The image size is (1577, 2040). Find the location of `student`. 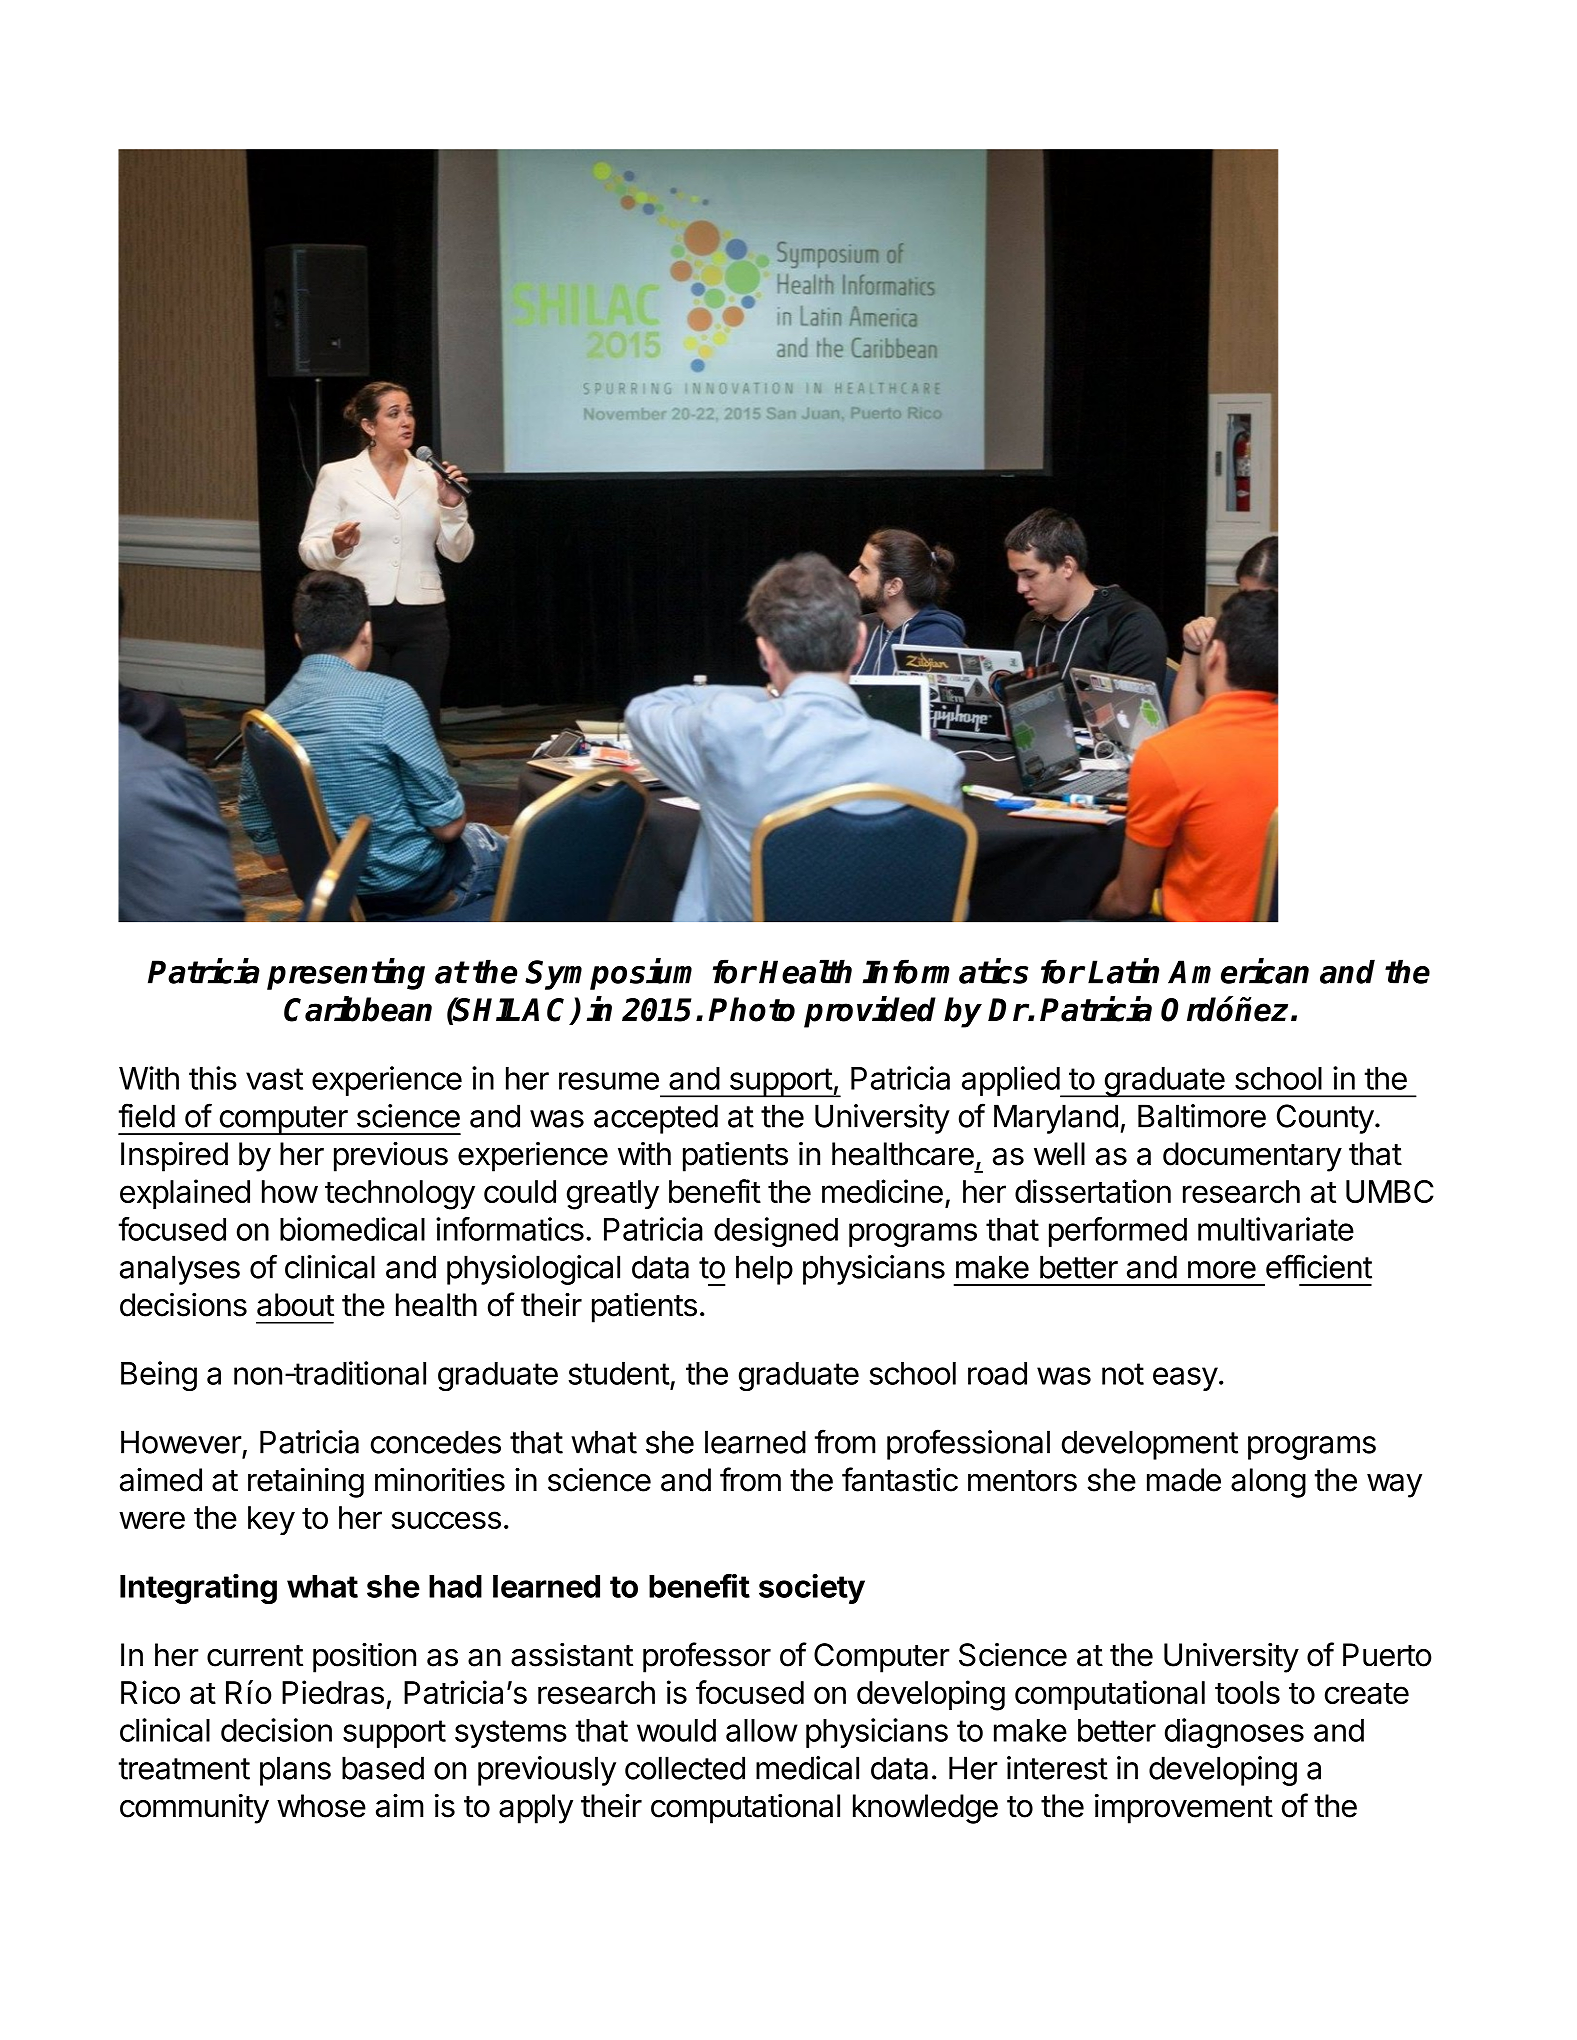

student is located at coordinates (619, 1373).
